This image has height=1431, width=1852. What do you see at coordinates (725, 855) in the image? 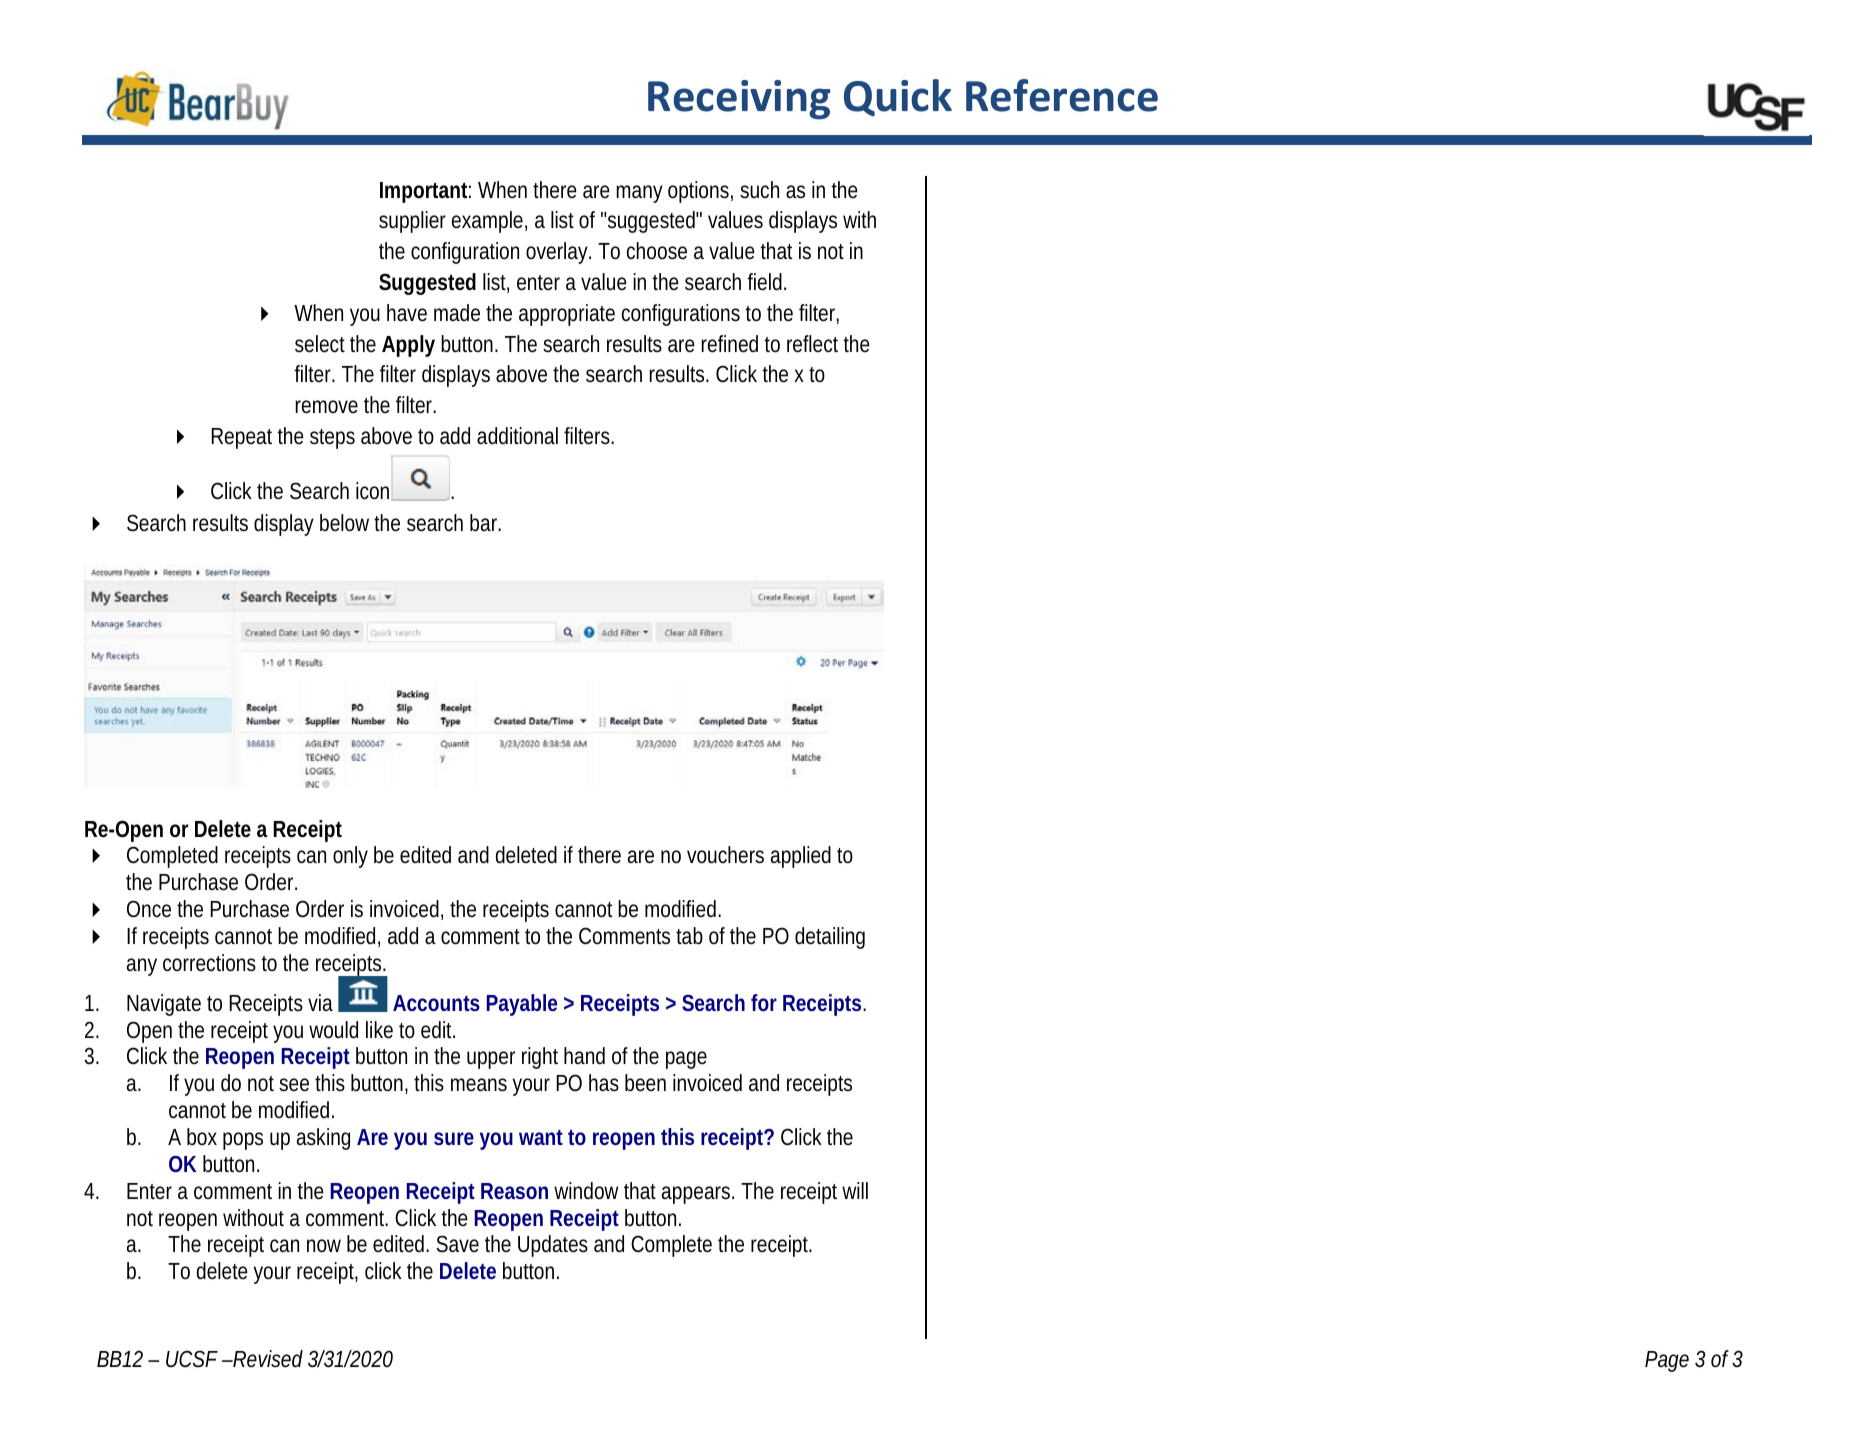
I see `vouchers` at bounding box center [725, 855].
